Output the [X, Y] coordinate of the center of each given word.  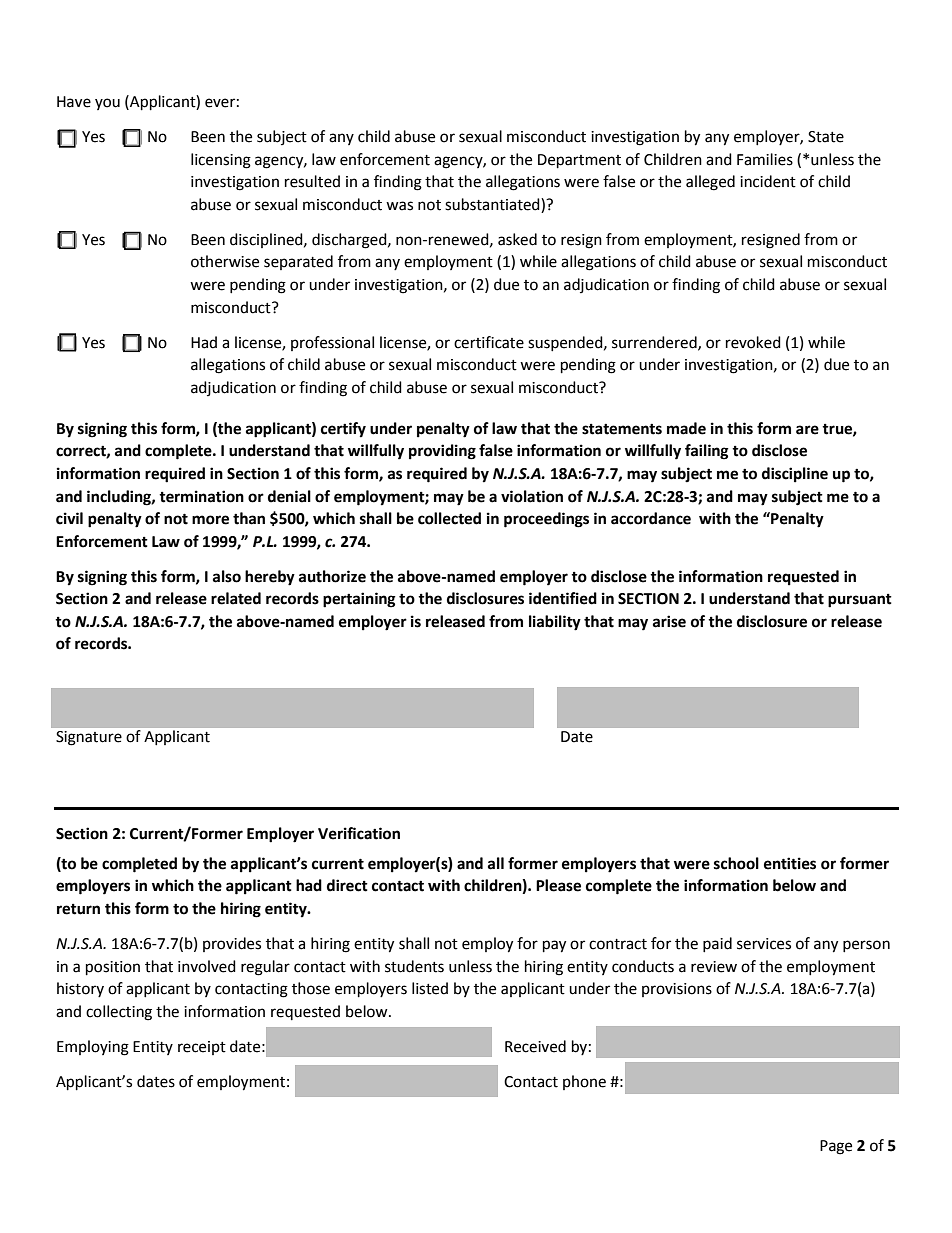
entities [790, 863]
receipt [202, 1048]
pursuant [860, 601]
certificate [489, 342]
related [236, 598]
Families [765, 159]
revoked [753, 342]
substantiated [493, 204]
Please [558, 885]
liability [555, 623]
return [78, 909]
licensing [221, 161]
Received [535, 1046]
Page [836, 1147]
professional [332, 343]
